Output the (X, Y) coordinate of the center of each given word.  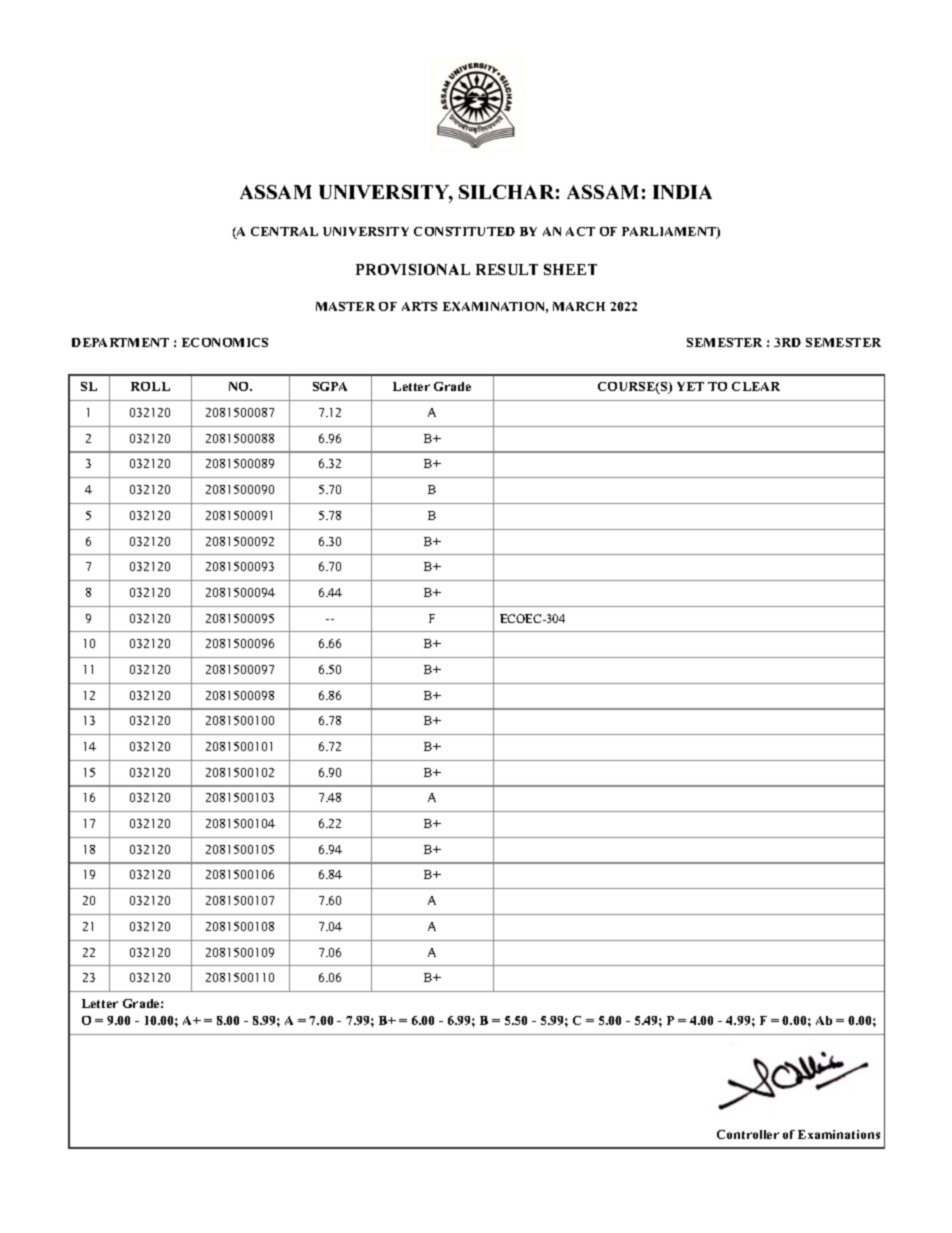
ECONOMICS (225, 342)
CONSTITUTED (464, 231)
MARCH (579, 306)
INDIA (682, 192)
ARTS (419, 306)
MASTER (345, 306)
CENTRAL (284, 231)
